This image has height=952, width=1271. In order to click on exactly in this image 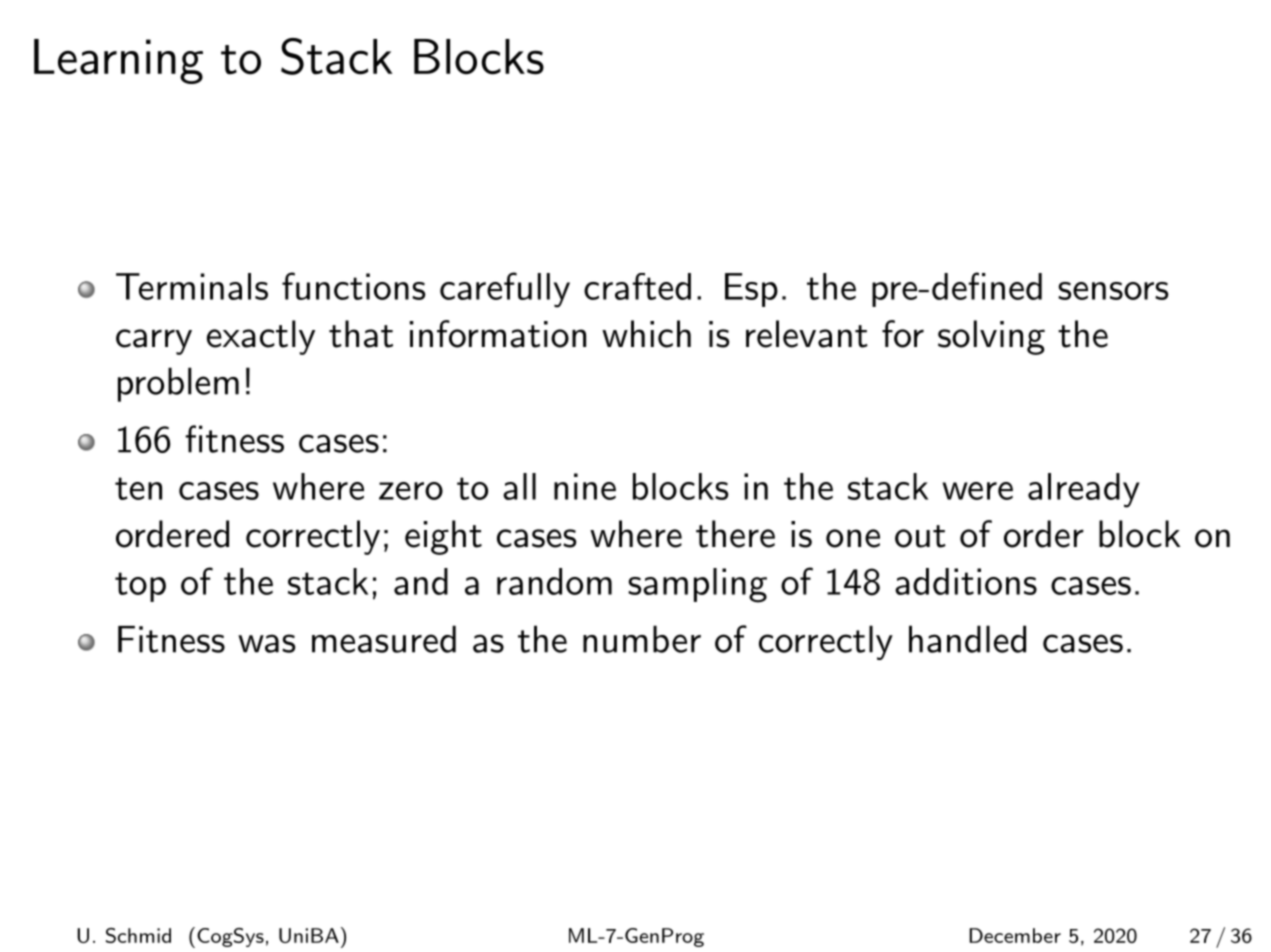, I will do `click(261, 337)`.
